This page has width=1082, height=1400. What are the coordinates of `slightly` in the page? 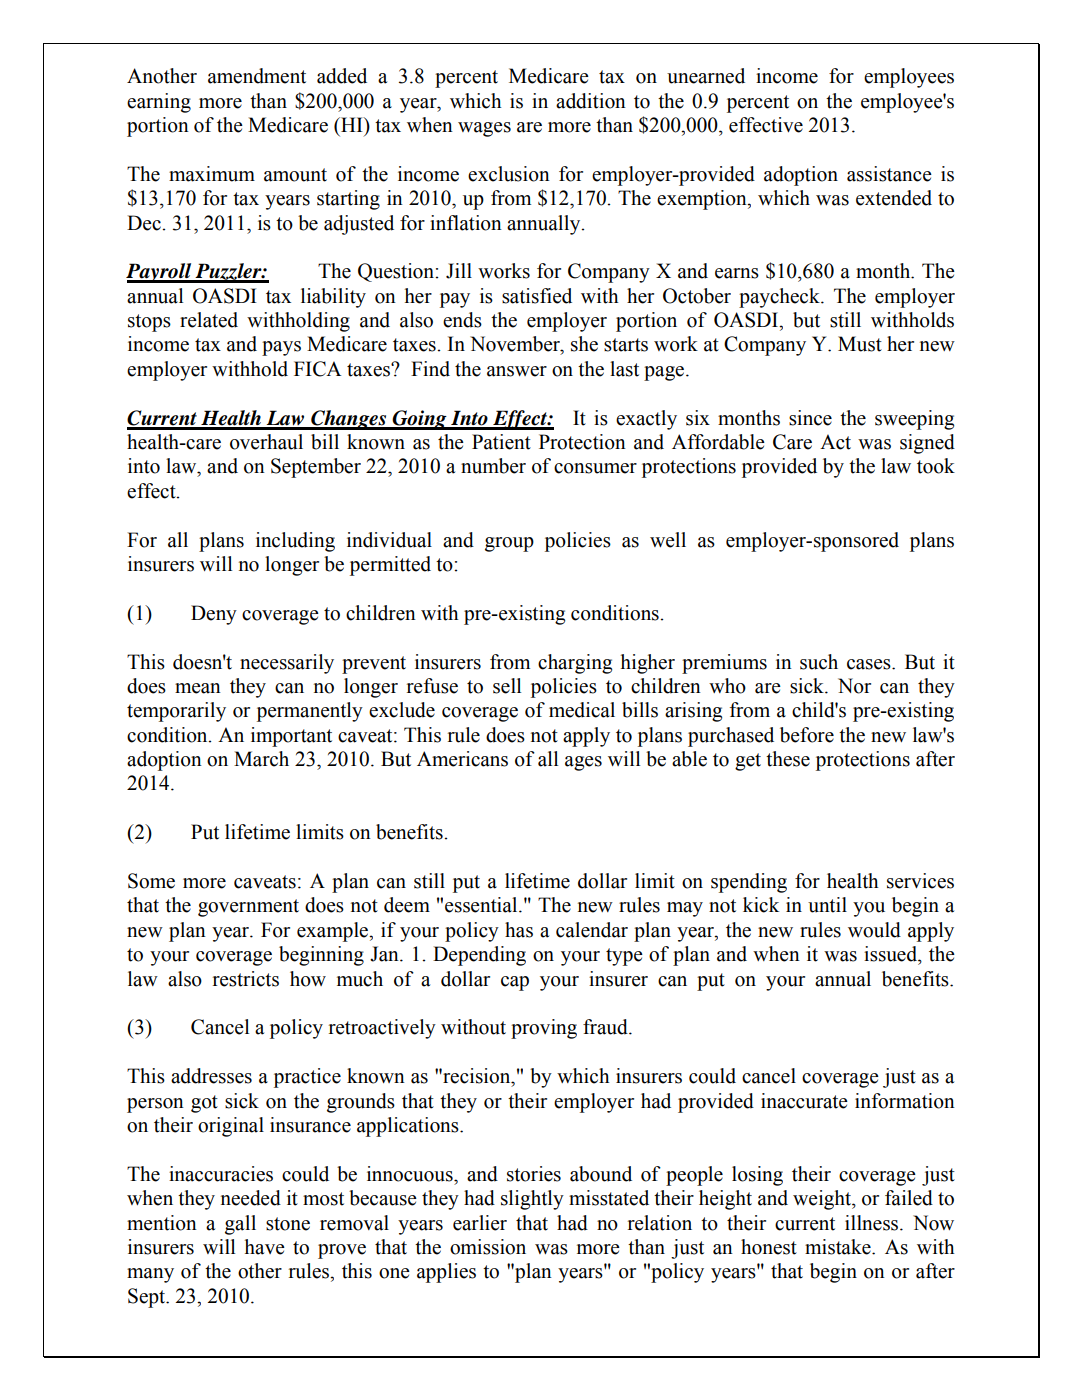 It's located at (532, 1200).
